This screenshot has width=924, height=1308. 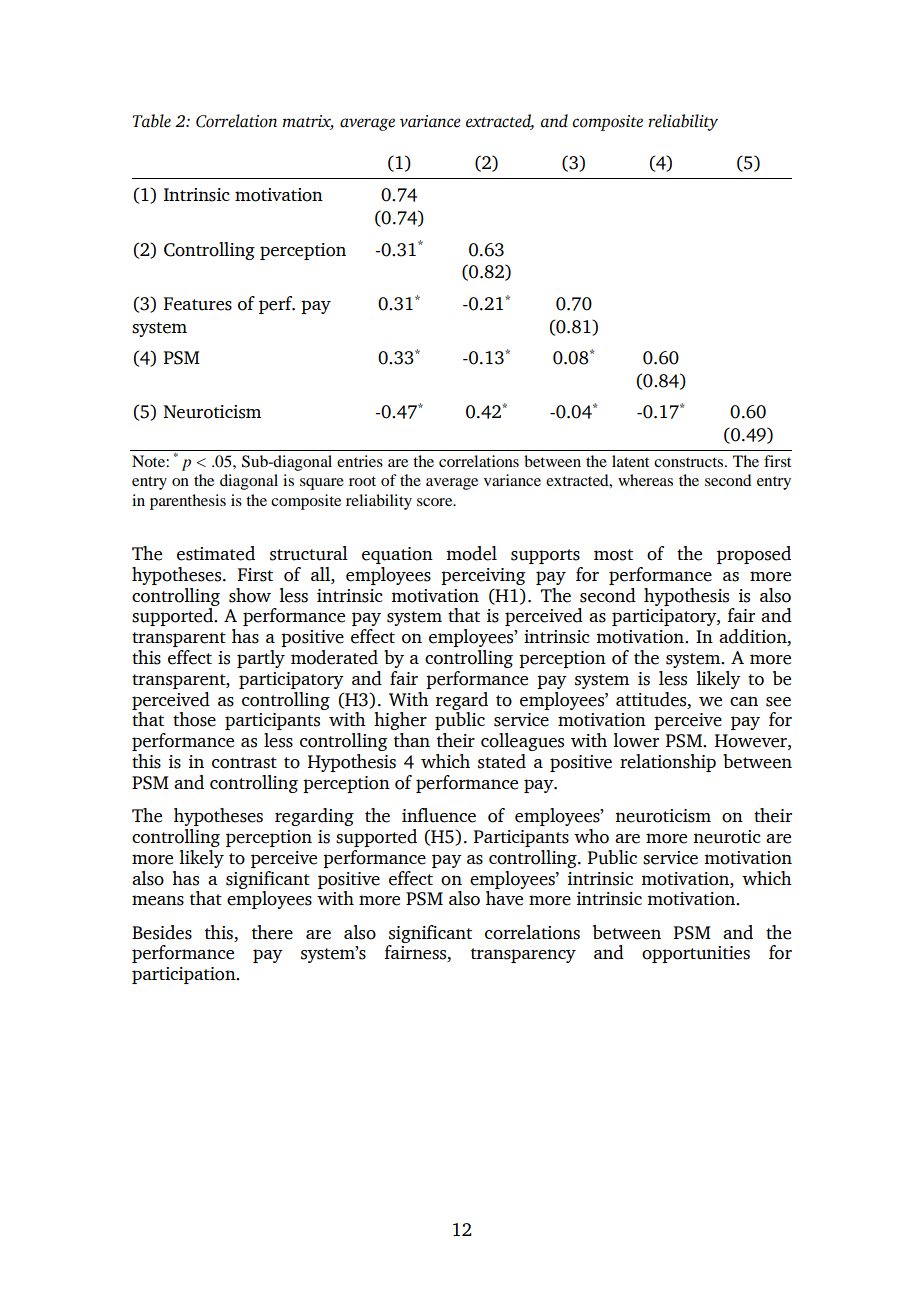 I want to click on there, so click(x=272, y=932).
